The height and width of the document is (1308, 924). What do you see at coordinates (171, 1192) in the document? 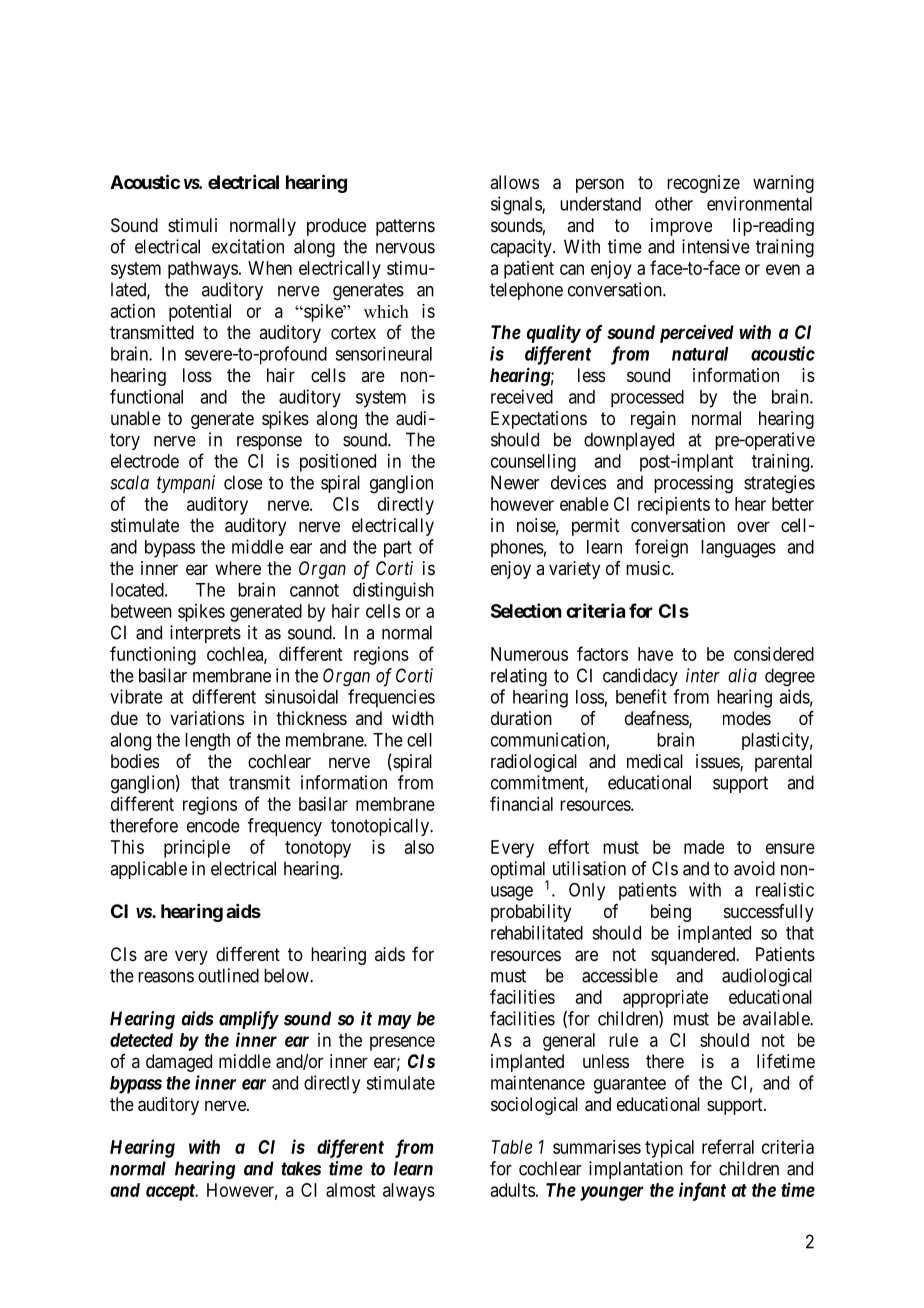
I see `accept` at bounding box center [171, 1192].
